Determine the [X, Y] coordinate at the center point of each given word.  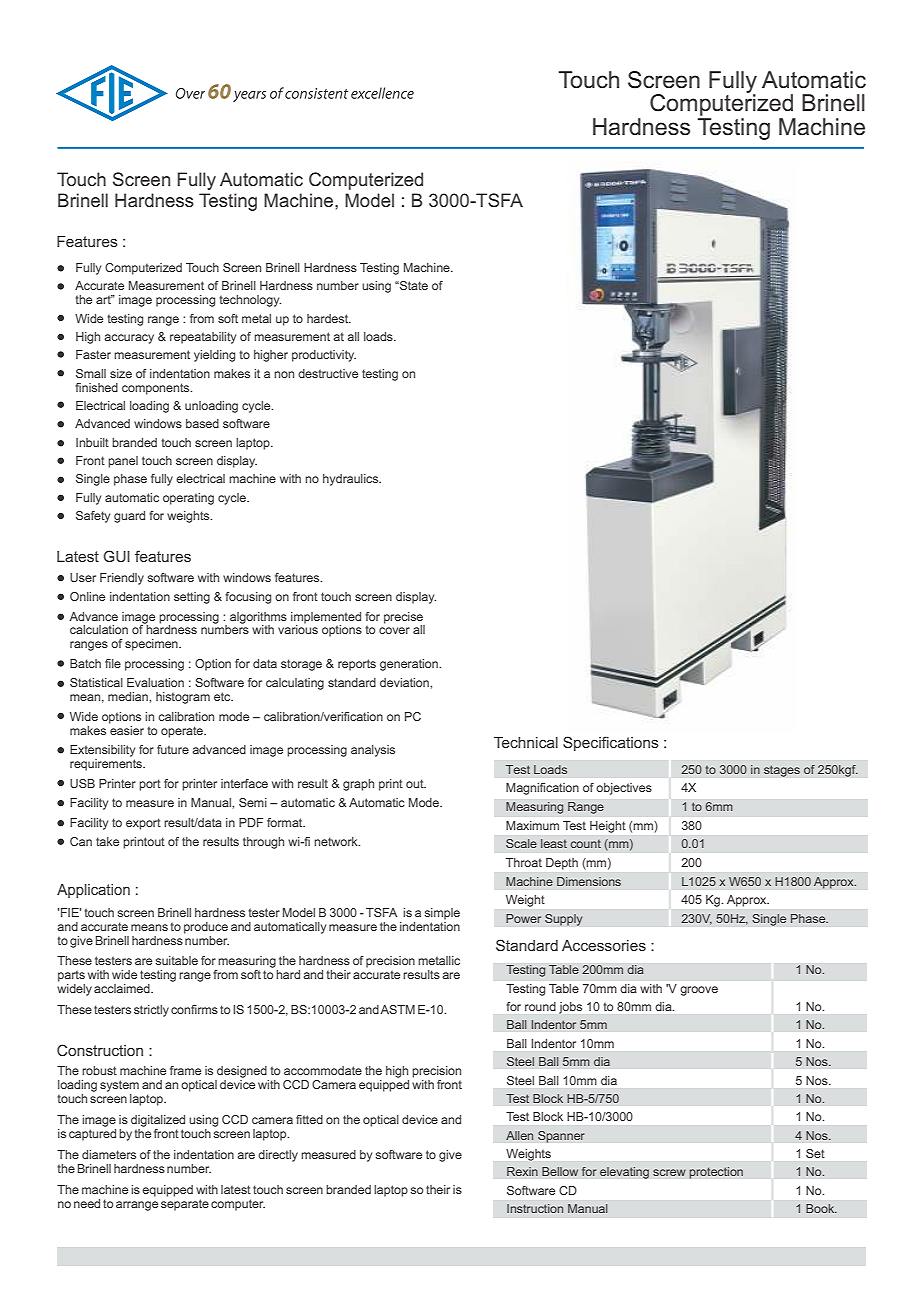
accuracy [129, 339]
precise [403, 618]
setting [192, 598]
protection [716, 1173]
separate [185, 1203]
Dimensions [589, 881]
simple [442, 914]
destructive [328, 373]
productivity [324, 356]
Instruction [535, 1208]
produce [206, 928]
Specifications [611, 743]
